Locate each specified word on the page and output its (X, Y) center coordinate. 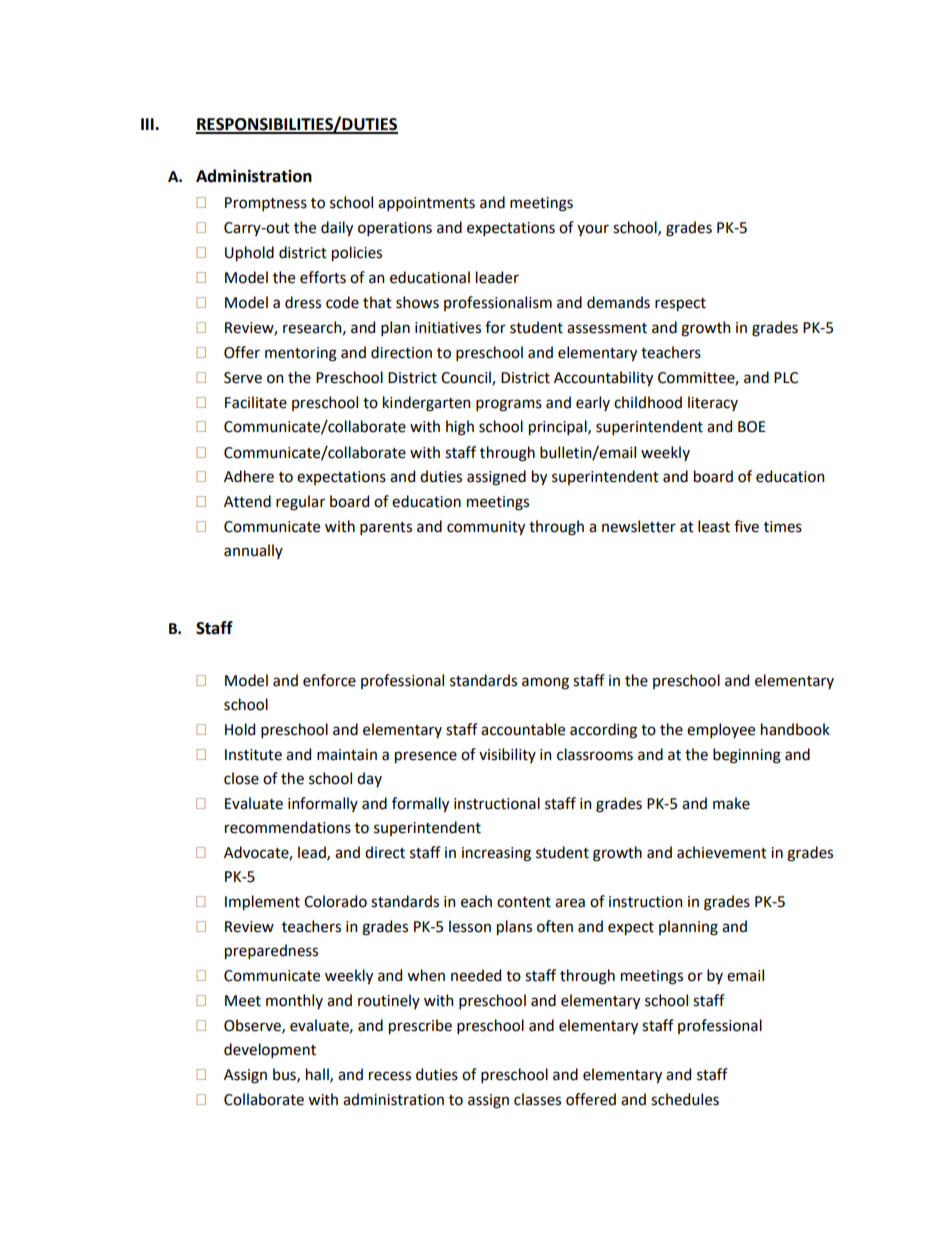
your (593, 230)
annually (253, 551)
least (714, 526)
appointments (426, 204)
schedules (685, 1099)
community (486, 528)
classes (537, 1099)
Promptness (266, 204)
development (270, 1050)
